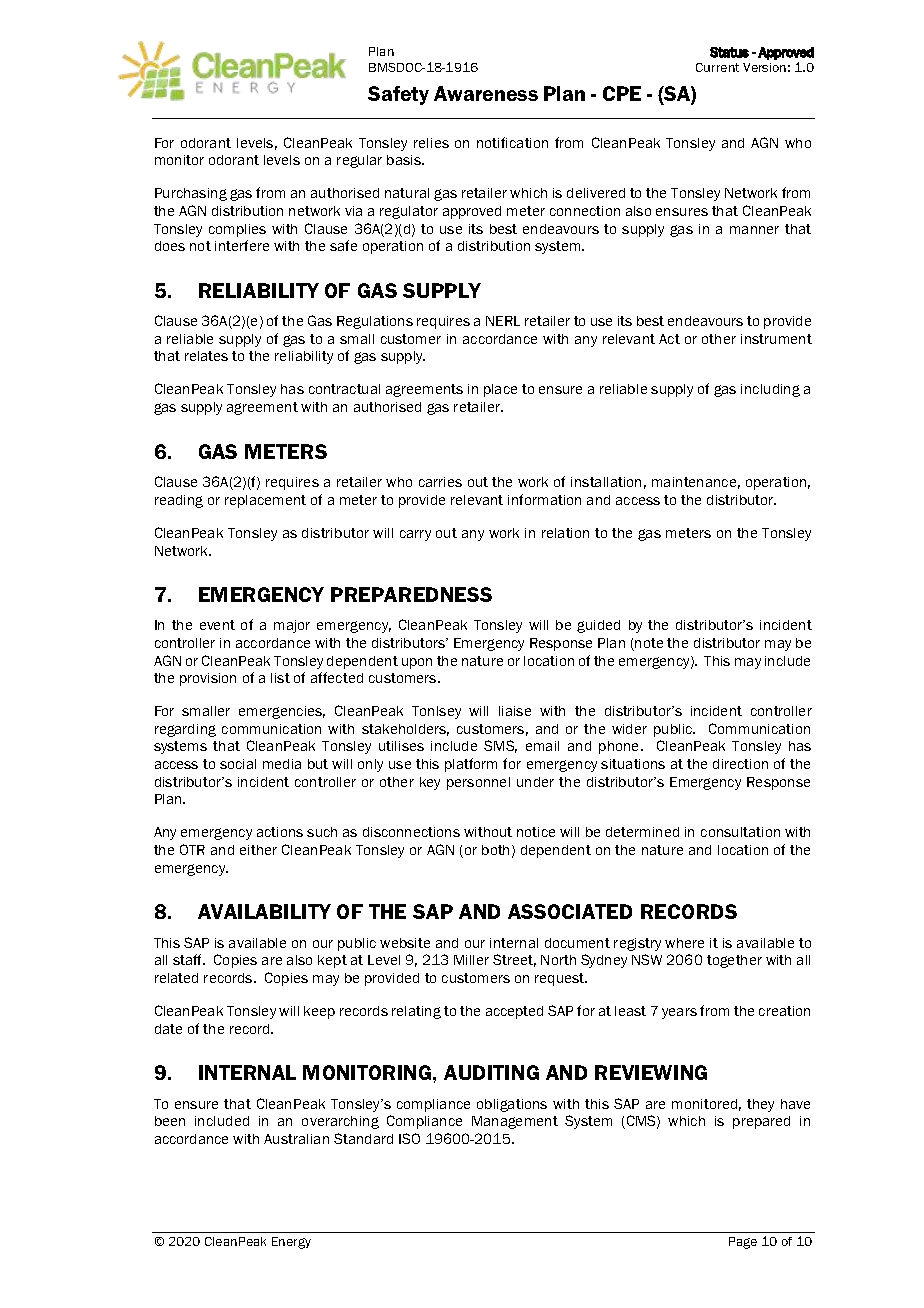  Describe the element at coordinates (717, 67) in the page. I see `Current` at that location.
